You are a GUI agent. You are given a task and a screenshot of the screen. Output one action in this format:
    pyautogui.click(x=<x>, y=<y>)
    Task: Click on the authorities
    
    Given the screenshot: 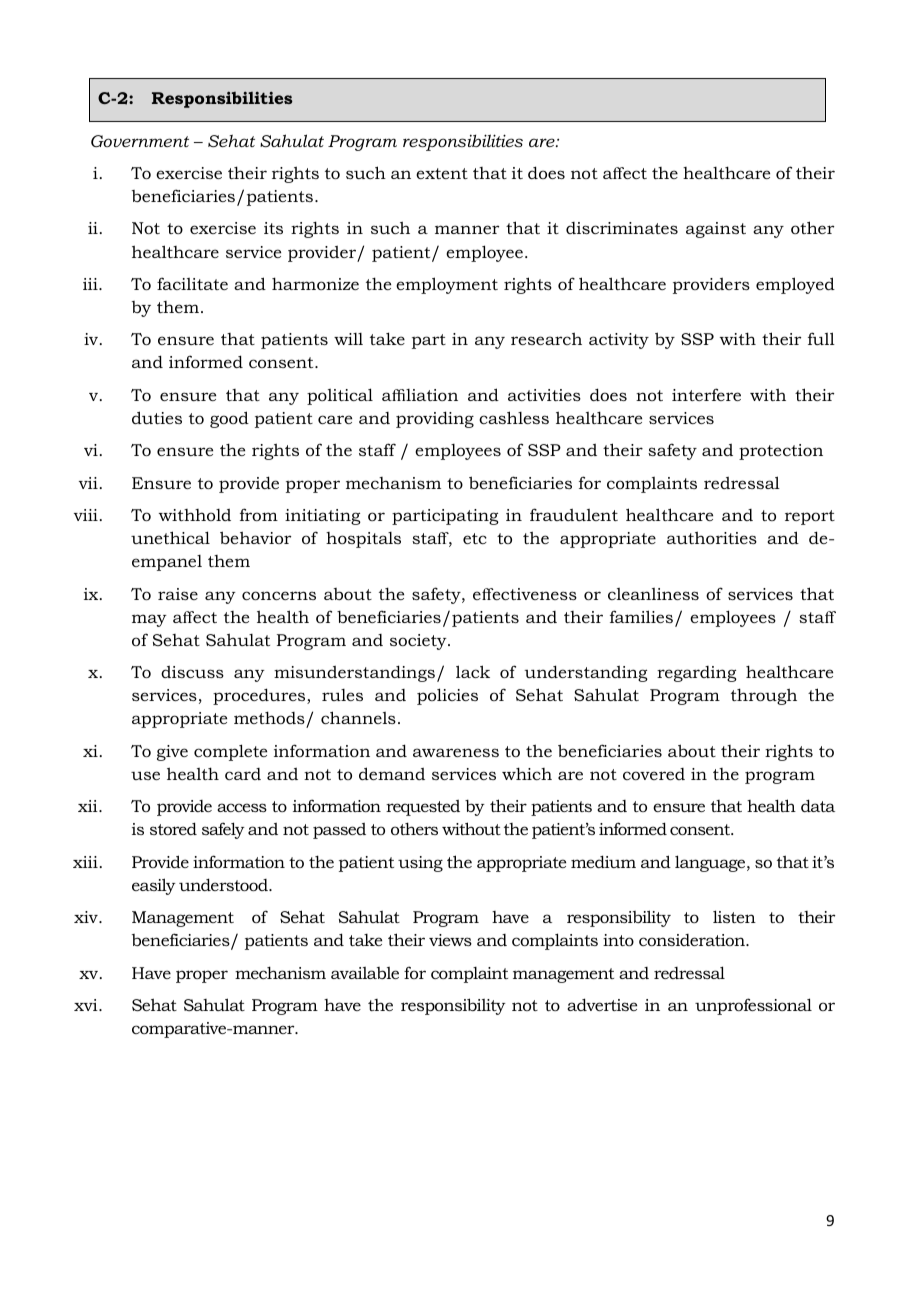 What is the action you would take?
    pyautogui.click(x=712, y=537)
